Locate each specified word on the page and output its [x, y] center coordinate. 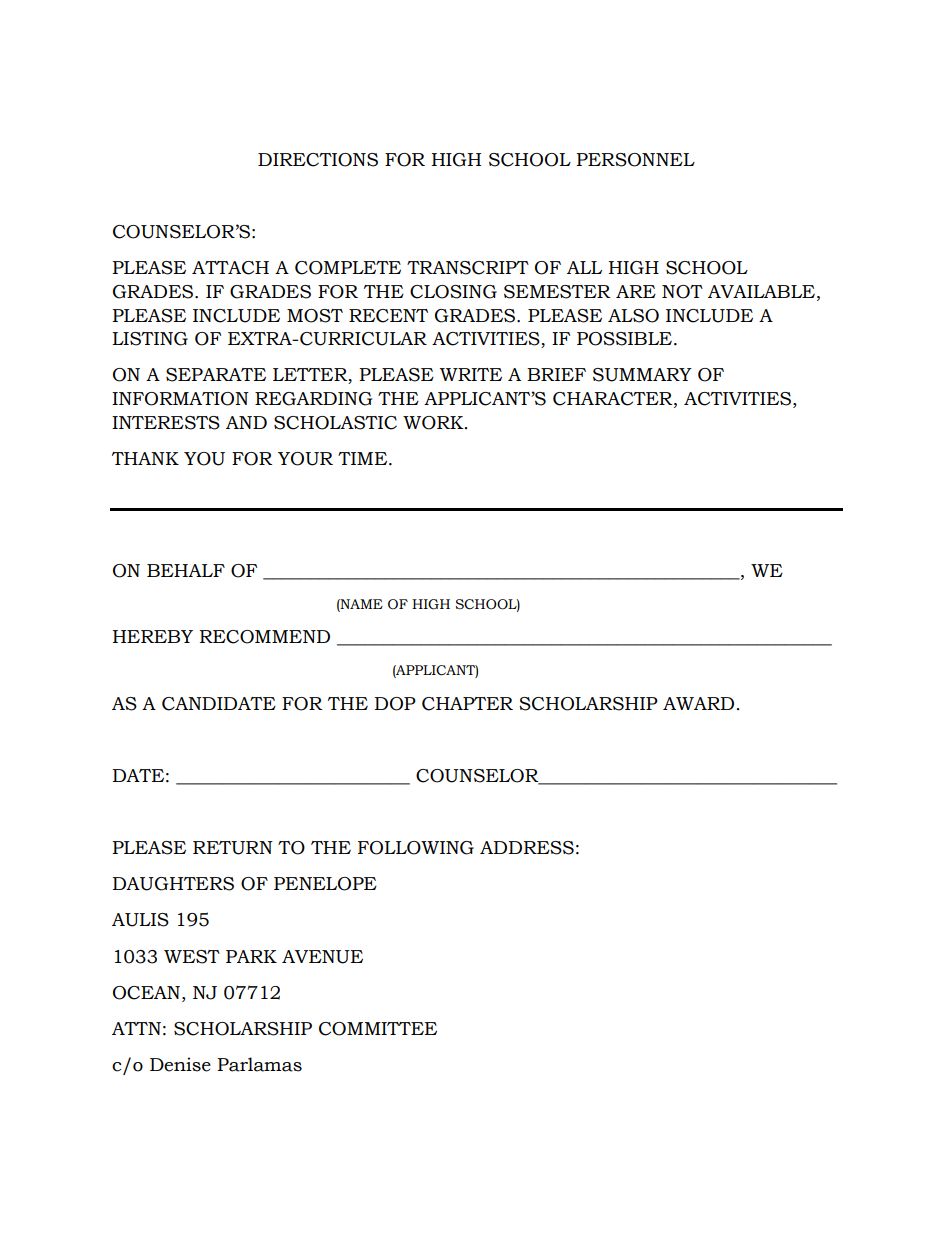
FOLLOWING [416, 848]
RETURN [233, 848]
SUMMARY [642, 375]
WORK [434, 423]
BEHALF [186, 570]
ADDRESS [527, 848]
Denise [180, 1064]
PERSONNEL [635, 160]
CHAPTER [467, 704]
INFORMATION [180, 399]
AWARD [698, 703]
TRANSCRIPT [468, 268]
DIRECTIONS [318, 160]
